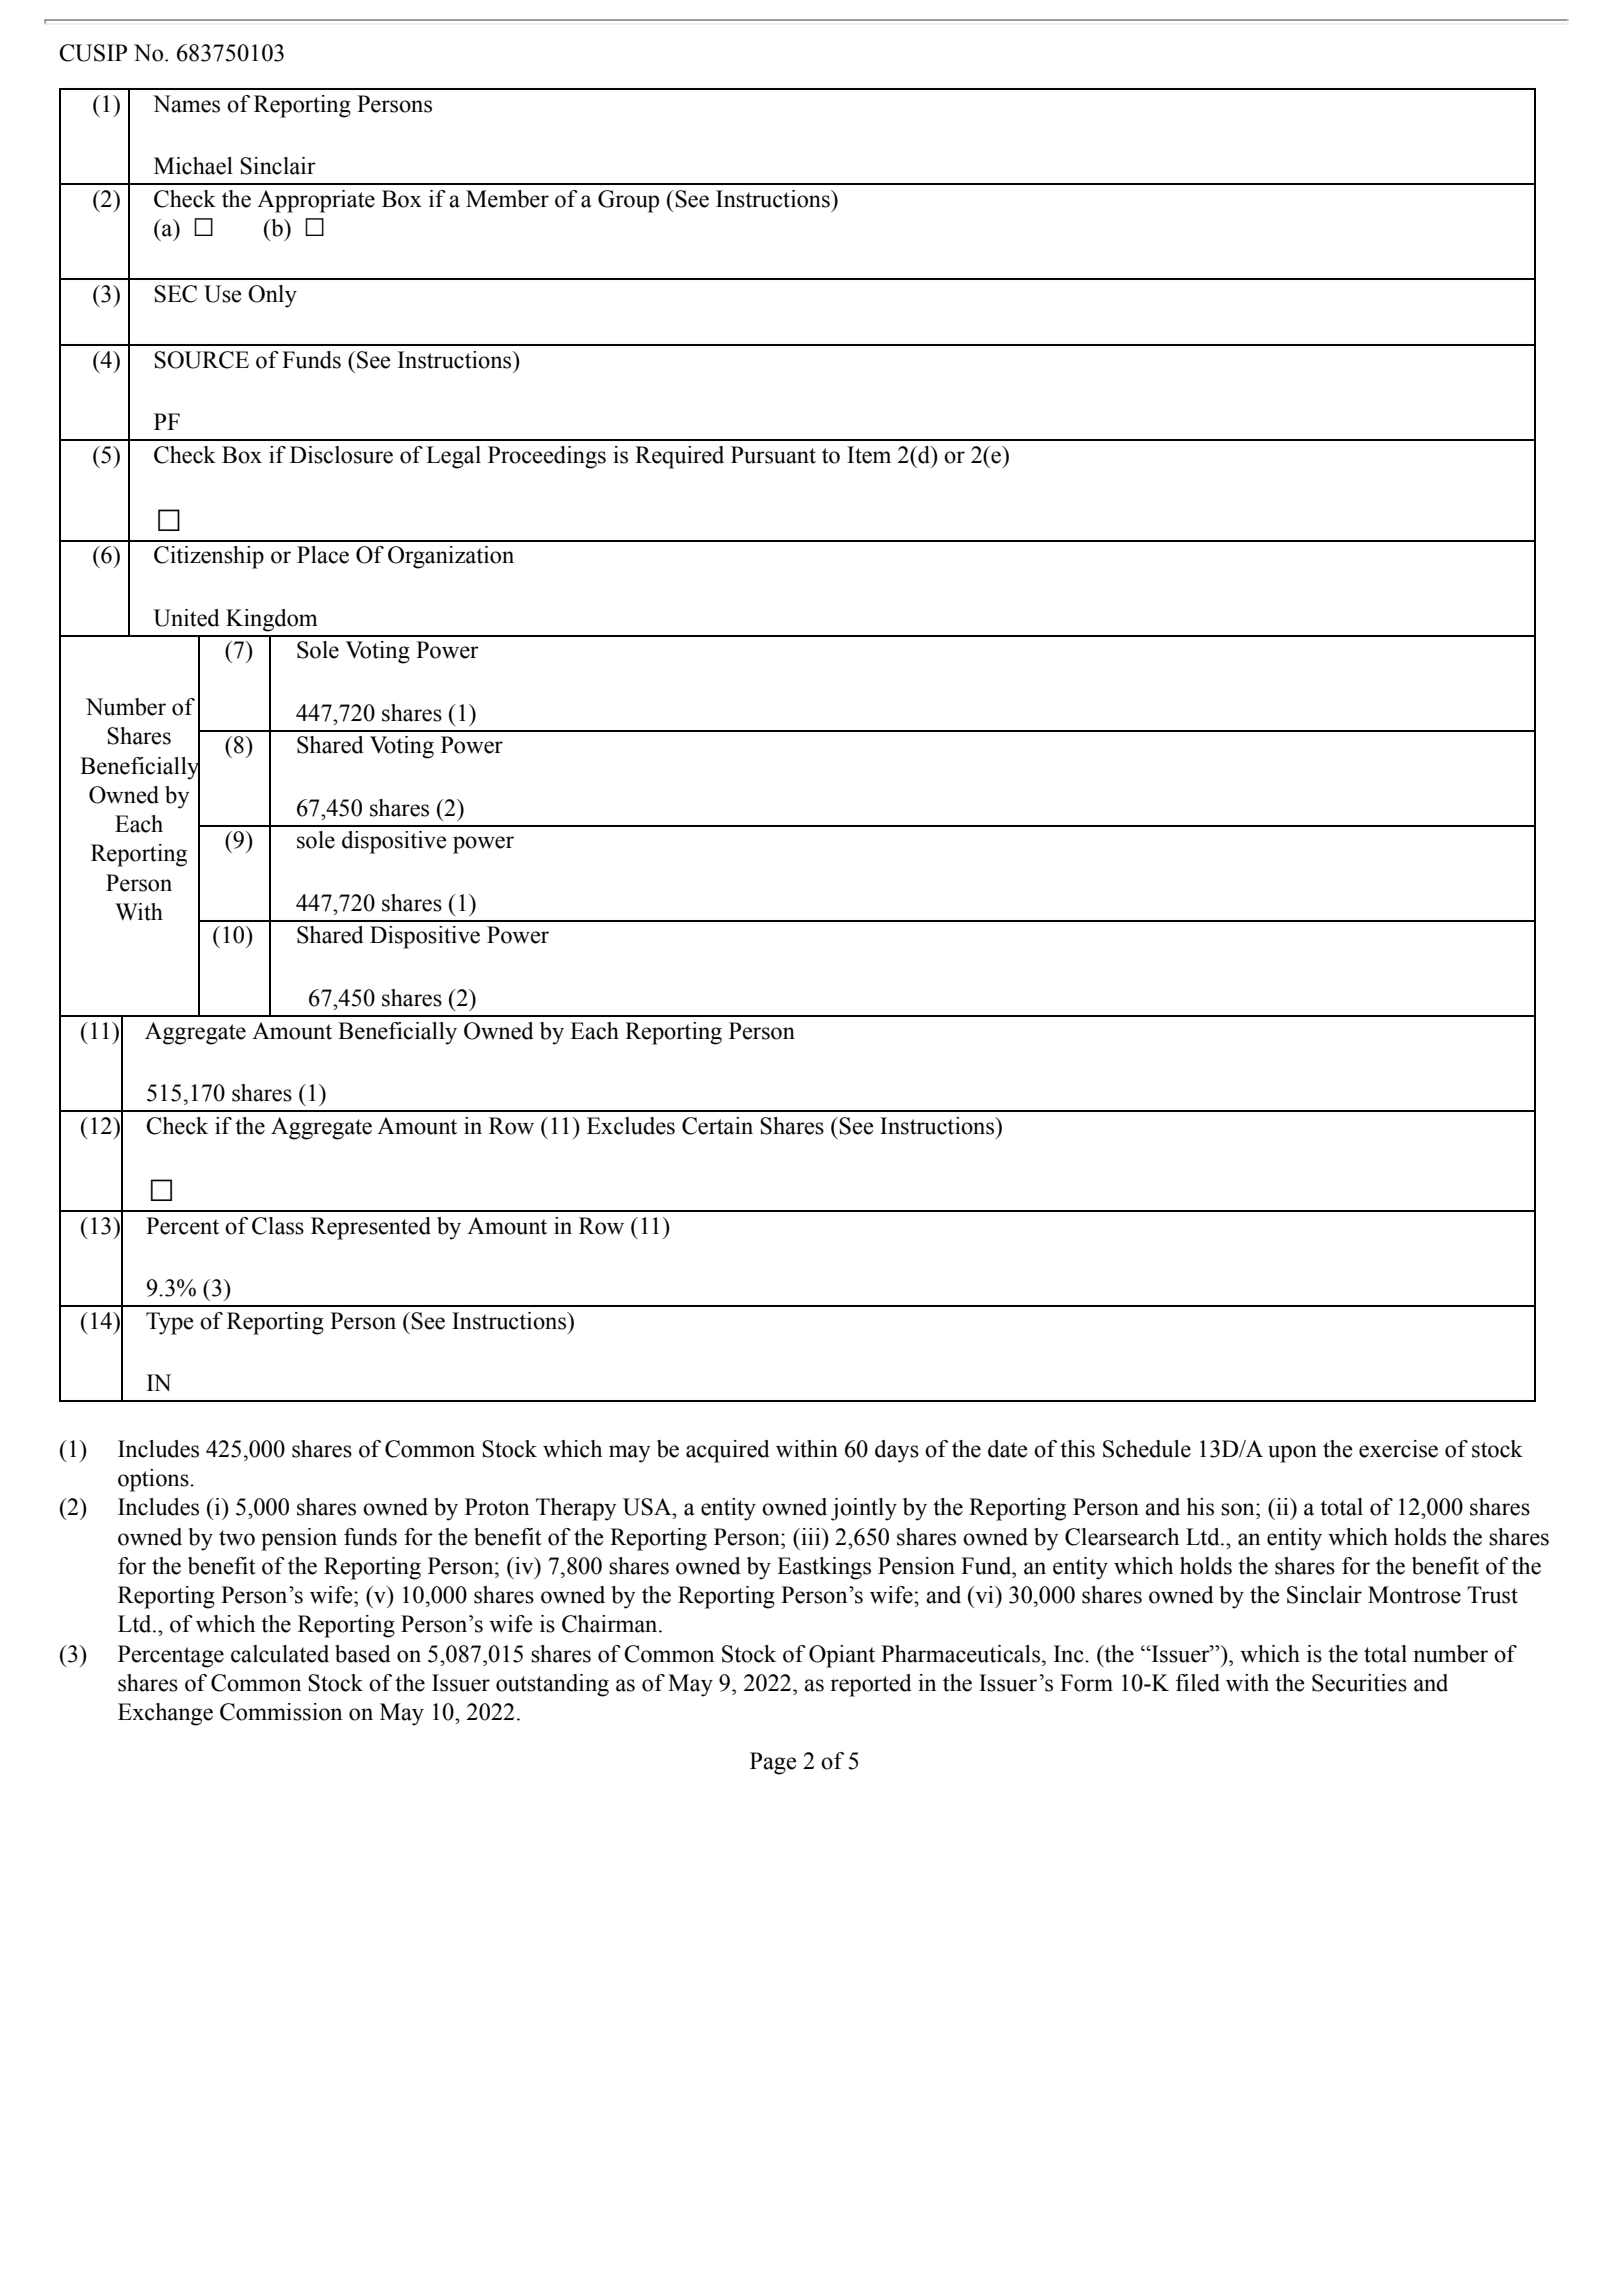 The image size is (1611, 2279). I want to click on Certain, so click(717, 1126).
